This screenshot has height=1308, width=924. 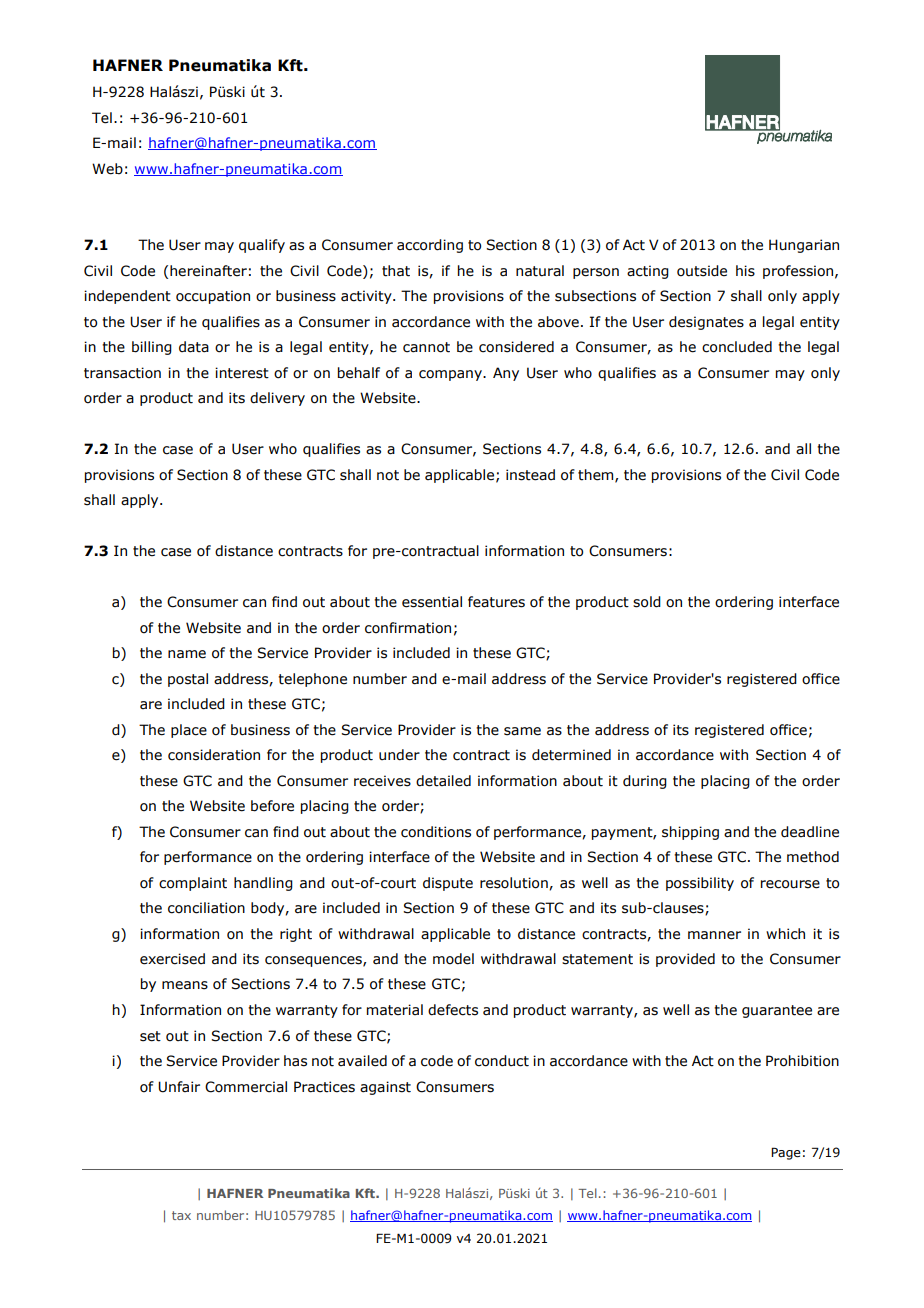 What do you see at coordinates (208, 271) in the screenshot?
I see `hereinafter` at bounding box center [208, 271].
